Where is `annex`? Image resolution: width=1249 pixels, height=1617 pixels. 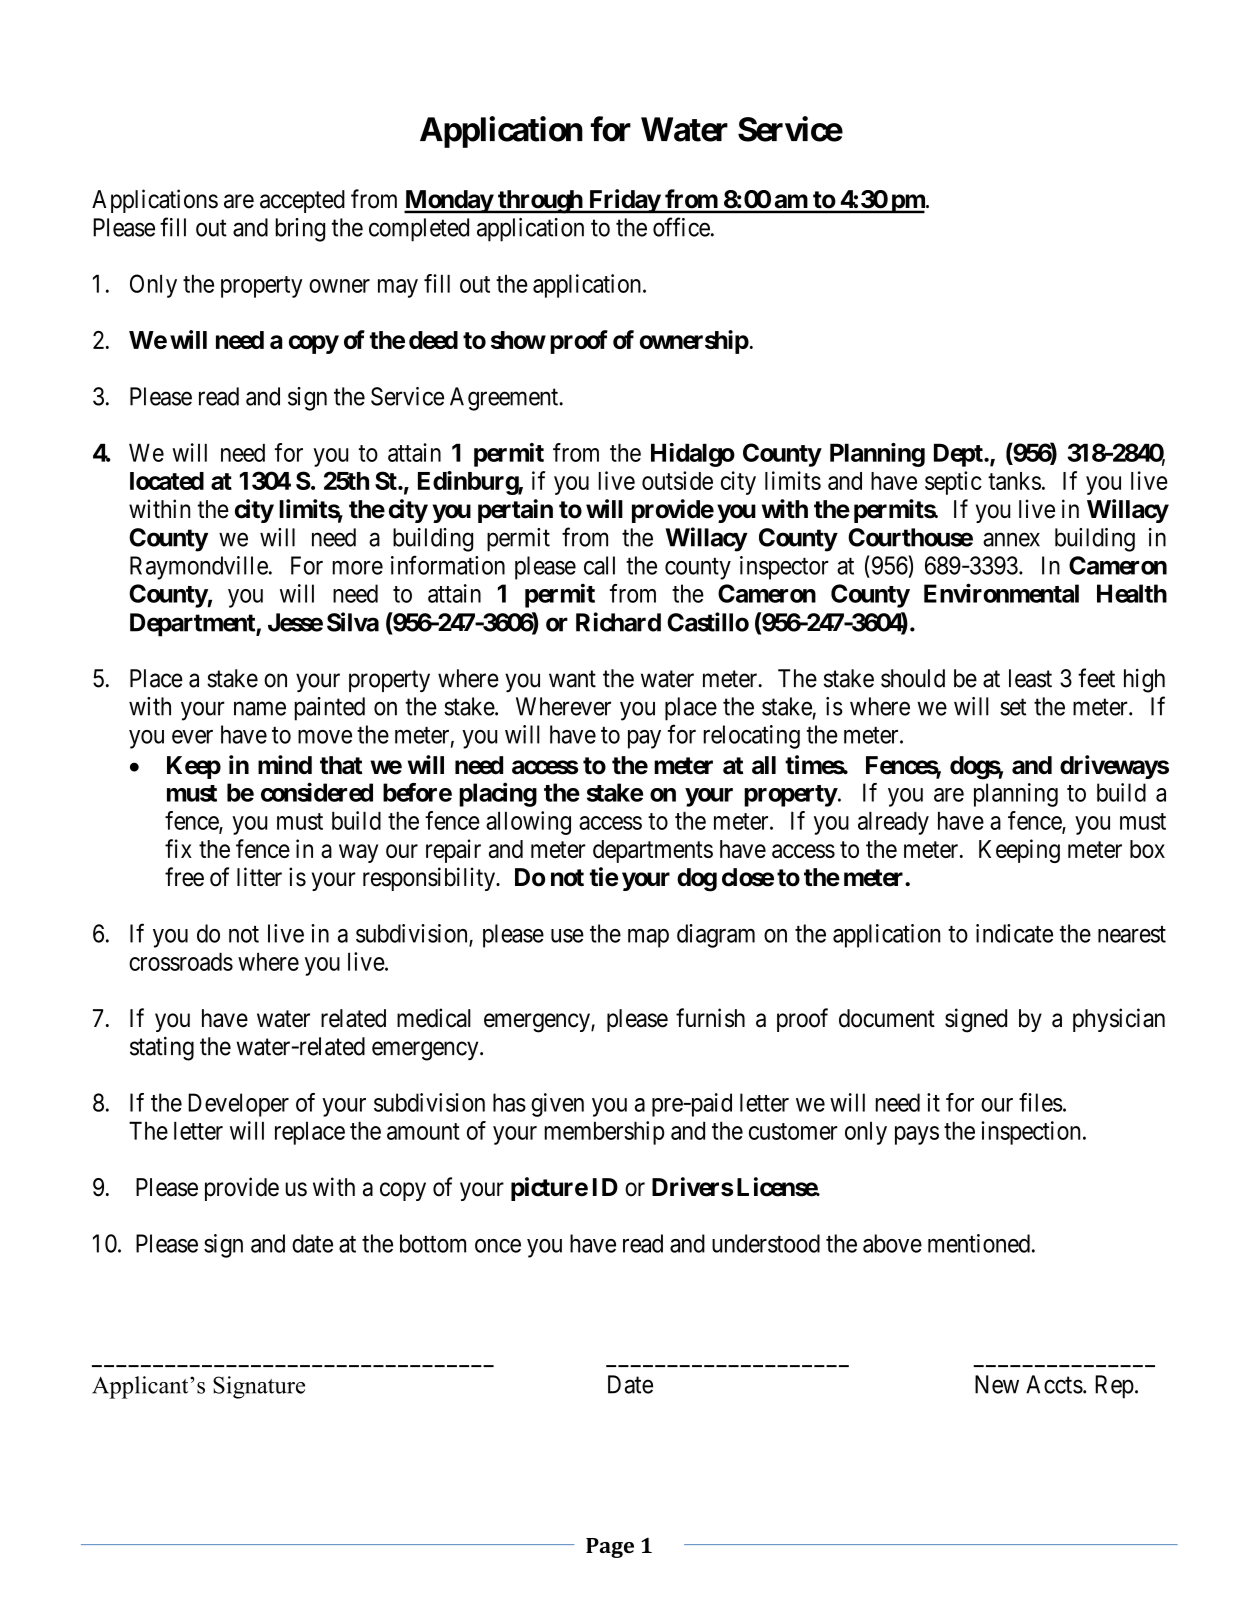
annex is located at coordinates (1011, 539).
